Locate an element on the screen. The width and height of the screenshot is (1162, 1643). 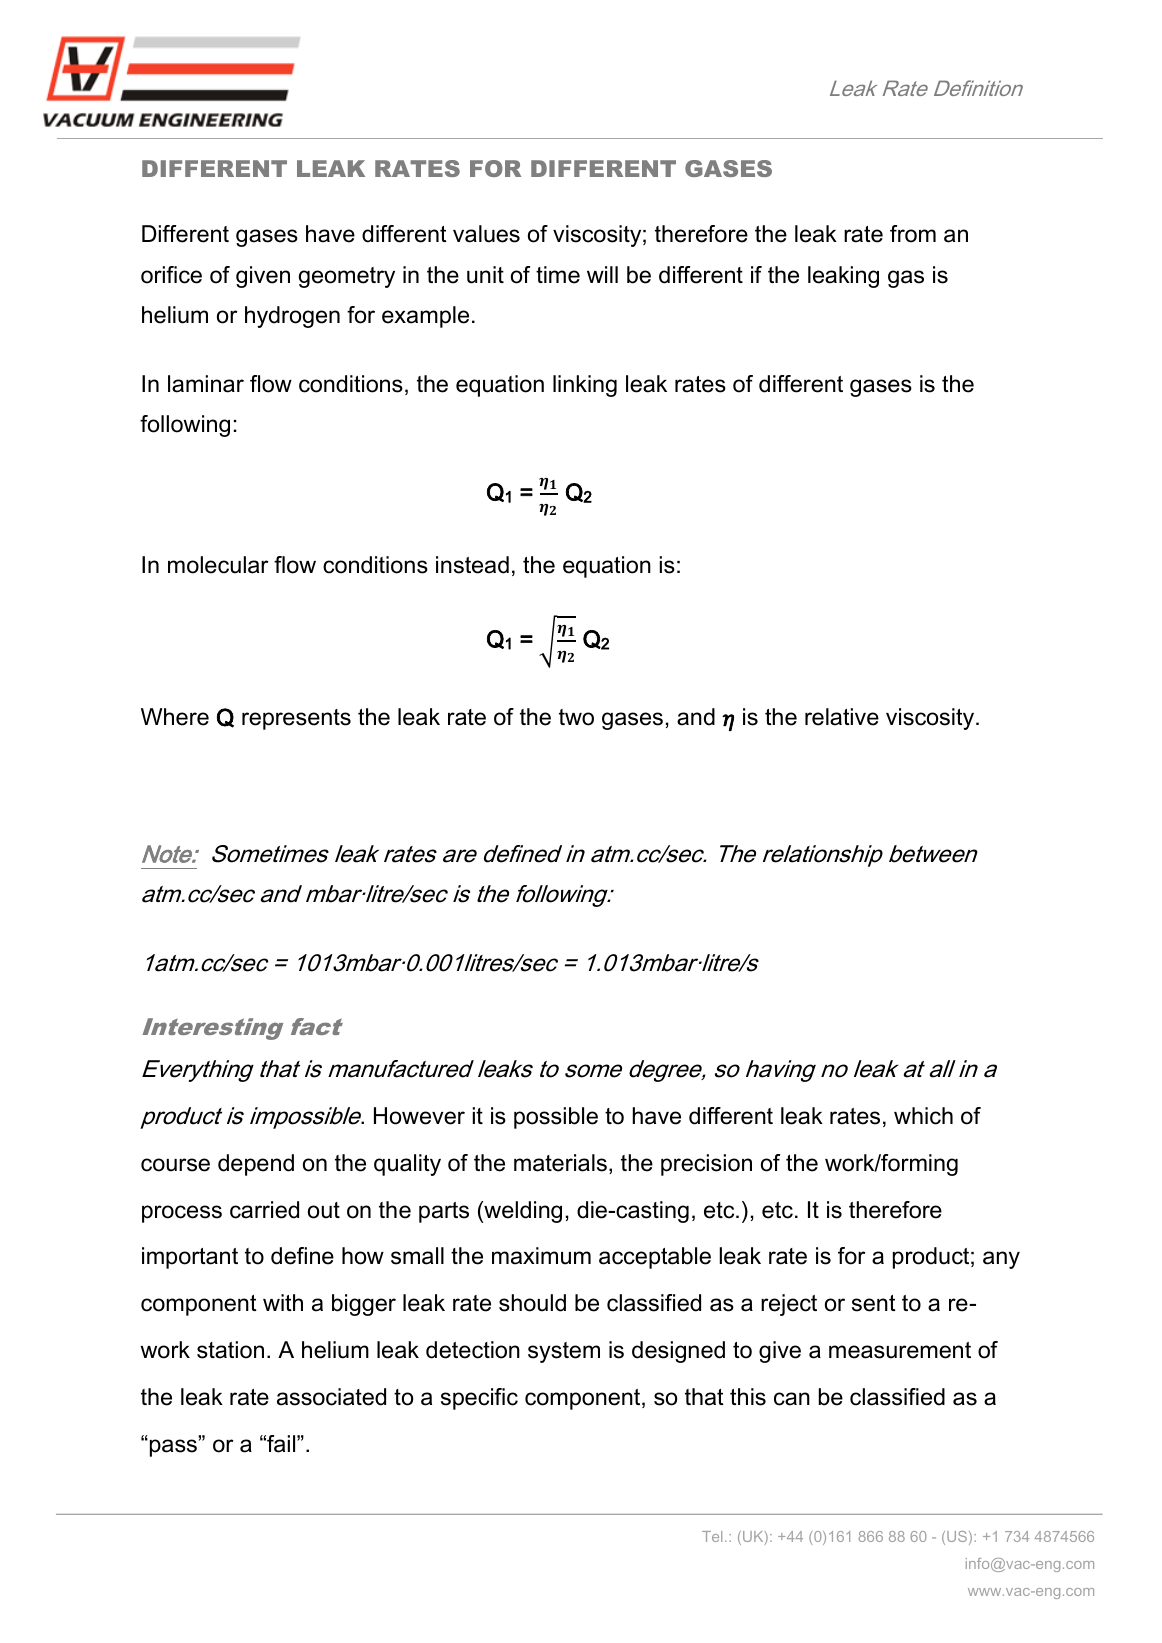
instead is located at coordinates (472, 565).
